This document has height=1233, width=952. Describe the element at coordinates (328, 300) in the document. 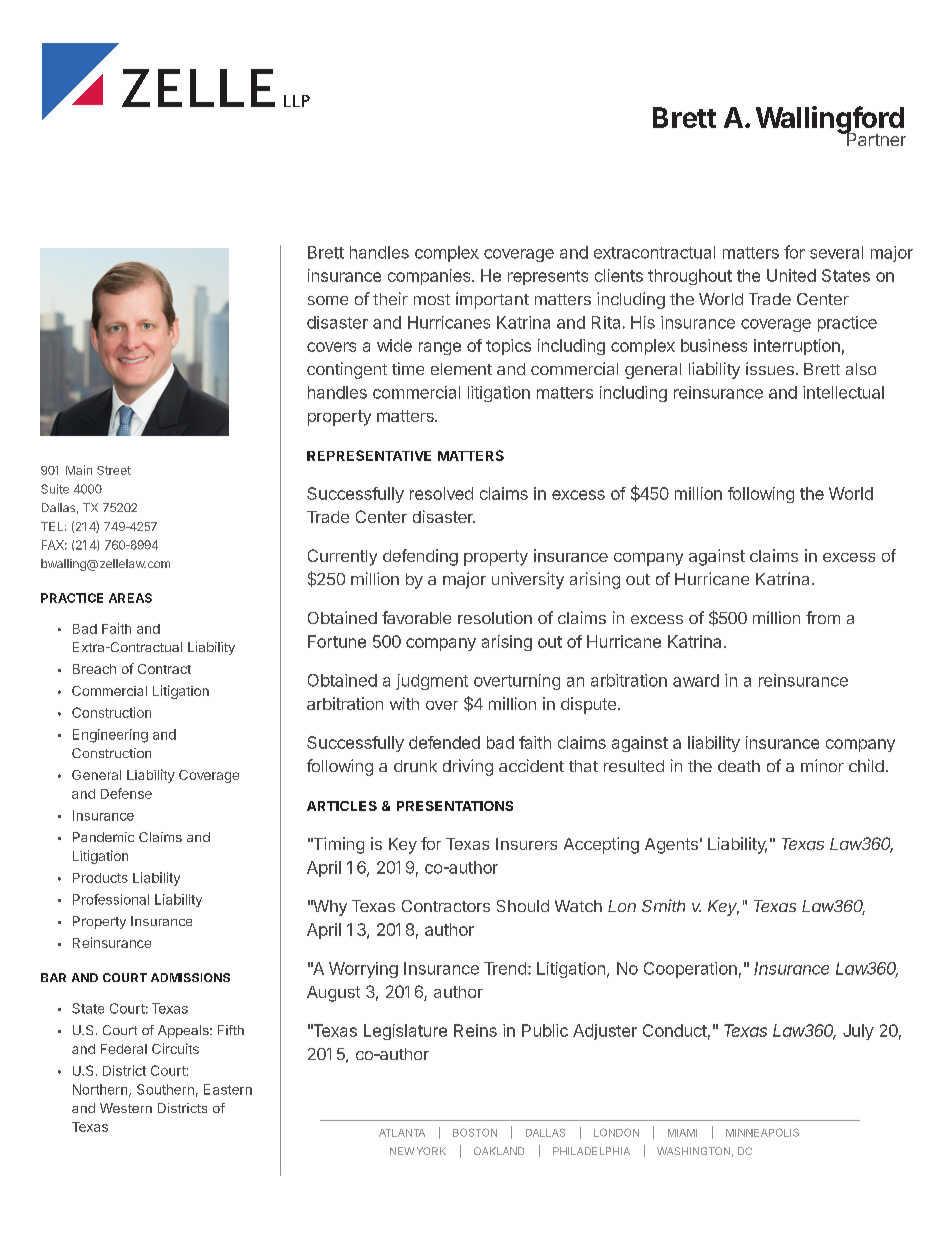

I see `some` at that location.
